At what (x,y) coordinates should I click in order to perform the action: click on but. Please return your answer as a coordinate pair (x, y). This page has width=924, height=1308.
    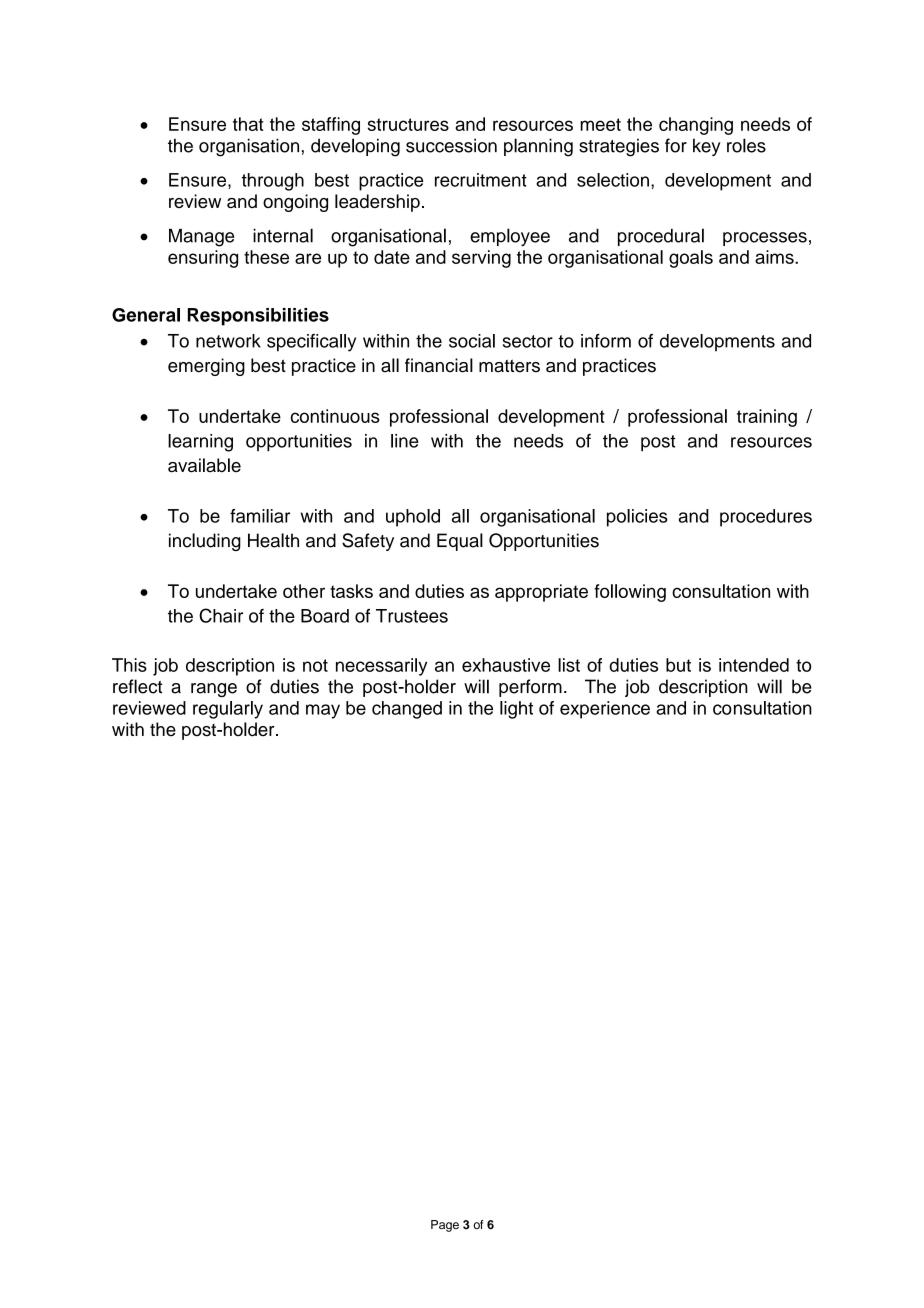
    Looking at the image, I should click on (678, 665).
